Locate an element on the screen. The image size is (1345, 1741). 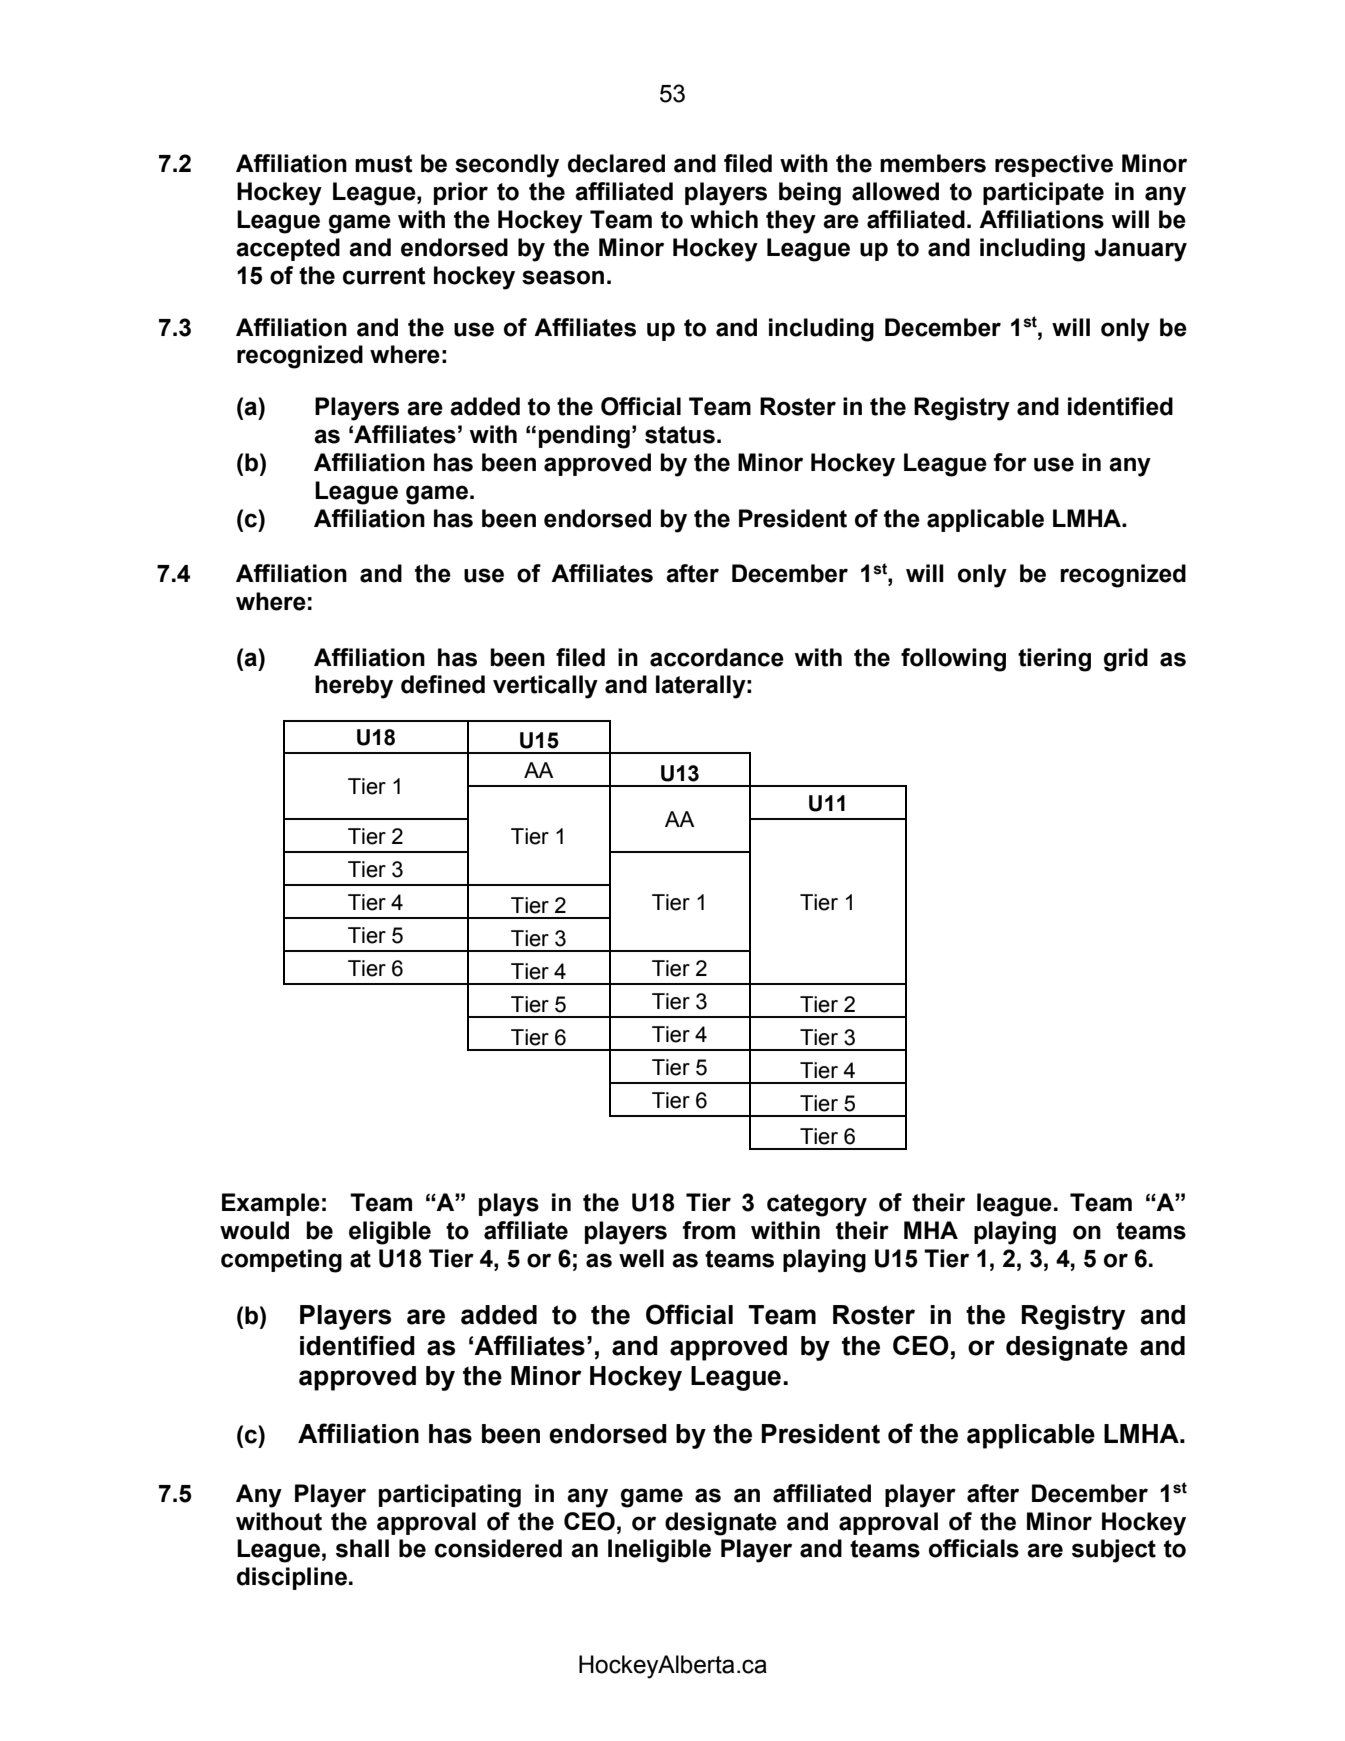
which is located at coordinates (724, 219).
